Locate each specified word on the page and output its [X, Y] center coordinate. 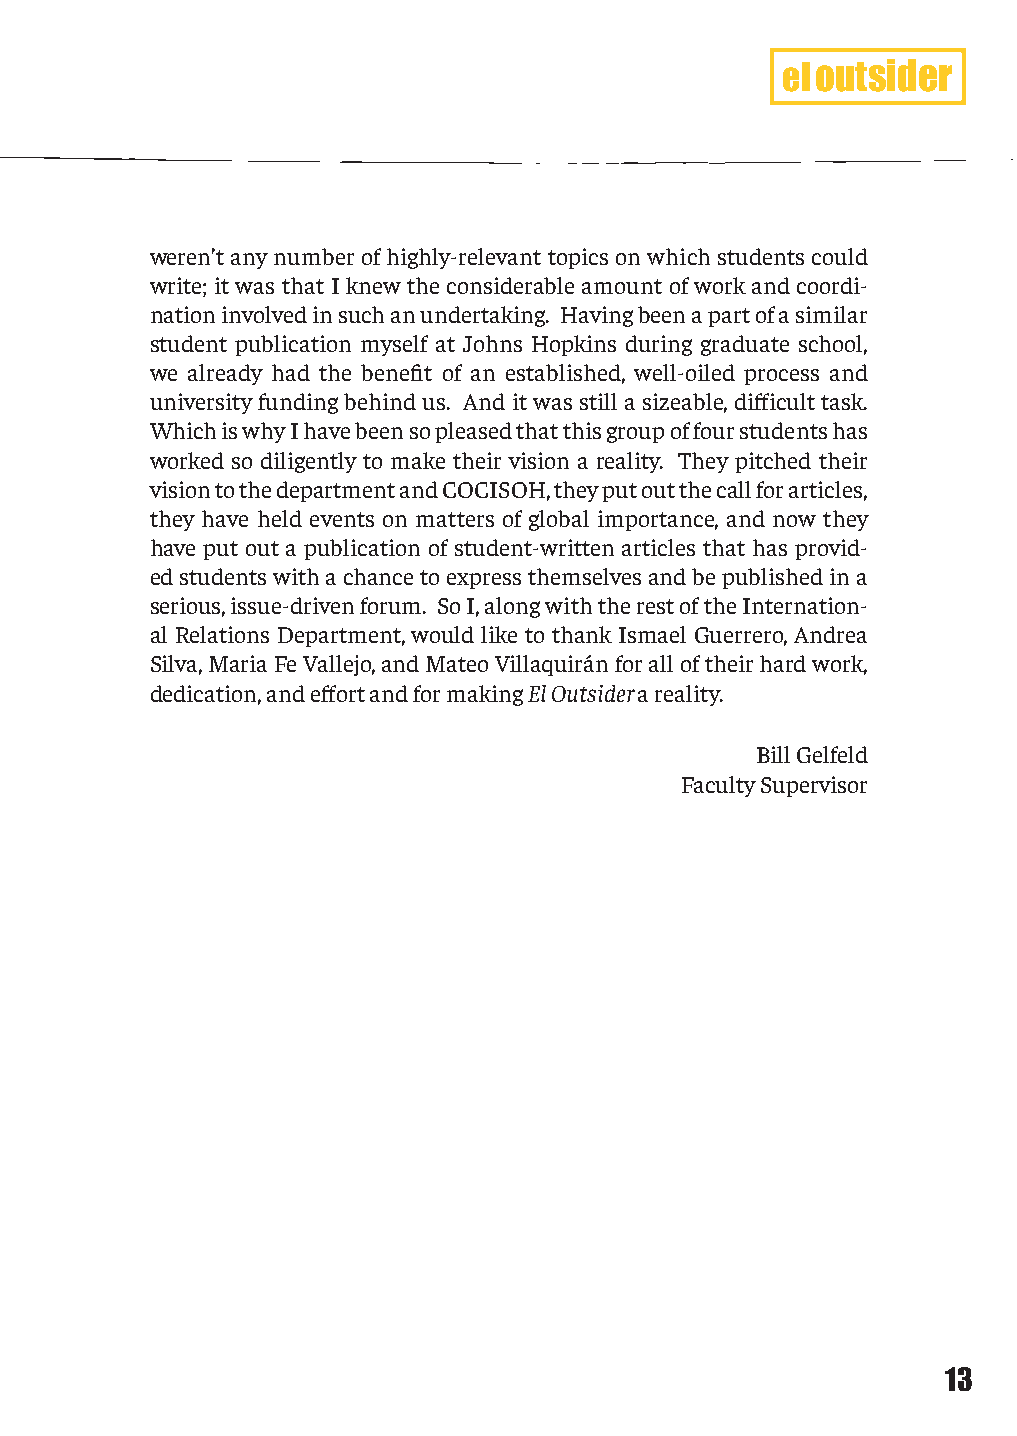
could [840, 256]
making [485, 695]
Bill [773, 754]
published [772, 578]
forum [392, 605]
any [249, 261]
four [713, 430]
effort [338, 693]
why [264, 432]
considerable [510, 285]
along [512, 607]
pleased [473, 432]
